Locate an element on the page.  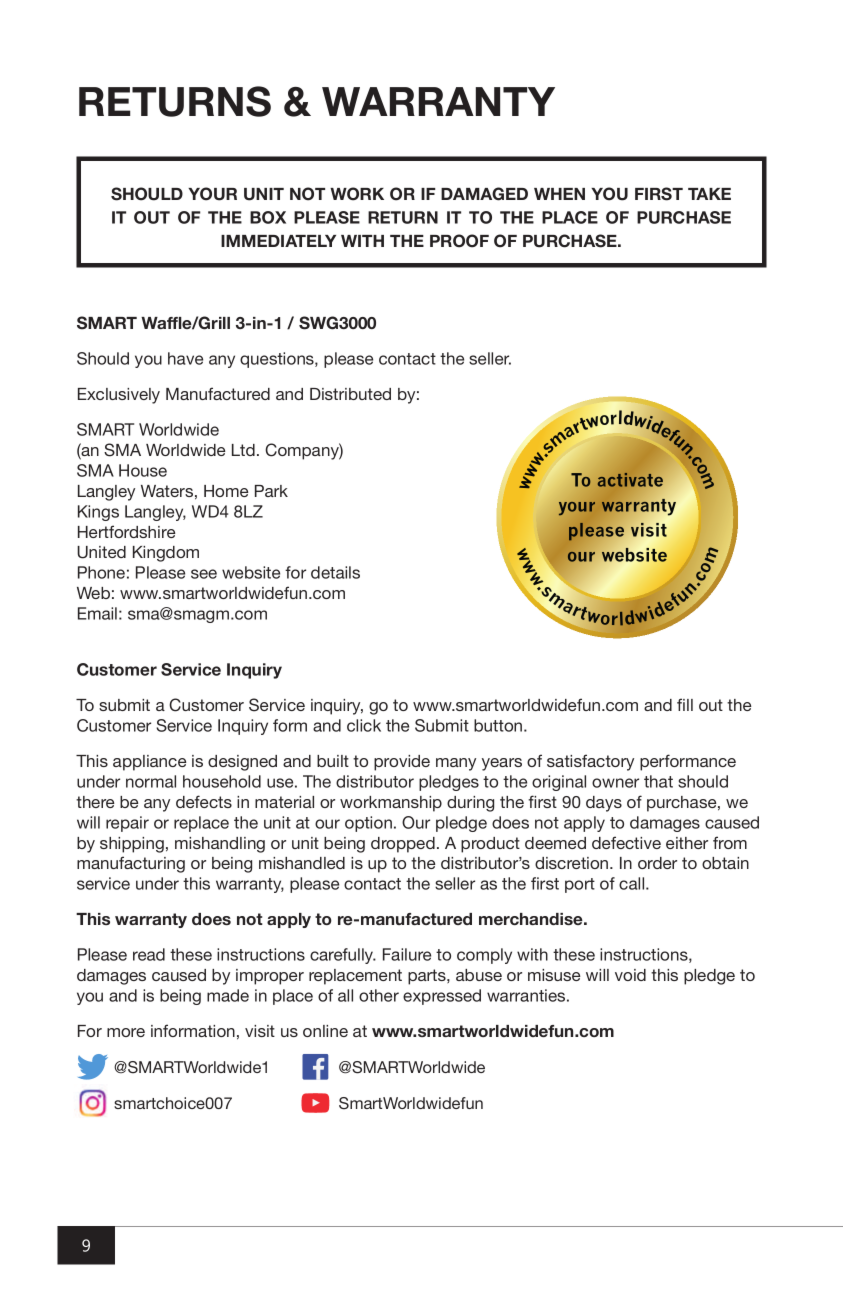
Park is located at coordinates (271, 491).
